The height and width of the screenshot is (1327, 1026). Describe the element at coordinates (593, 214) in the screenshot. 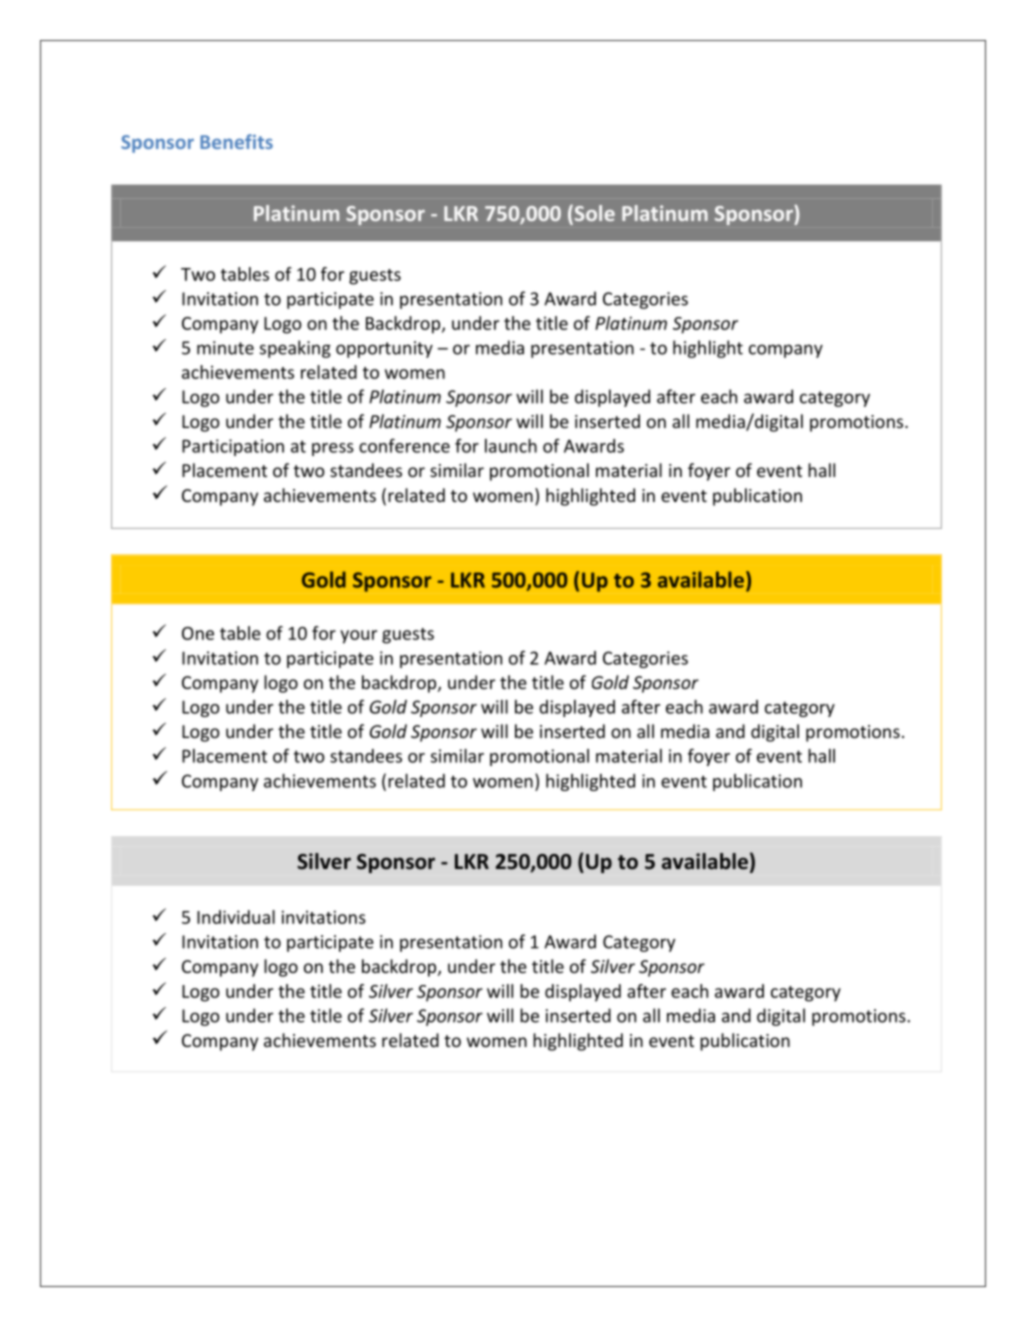

I see `Sole` at that location.
